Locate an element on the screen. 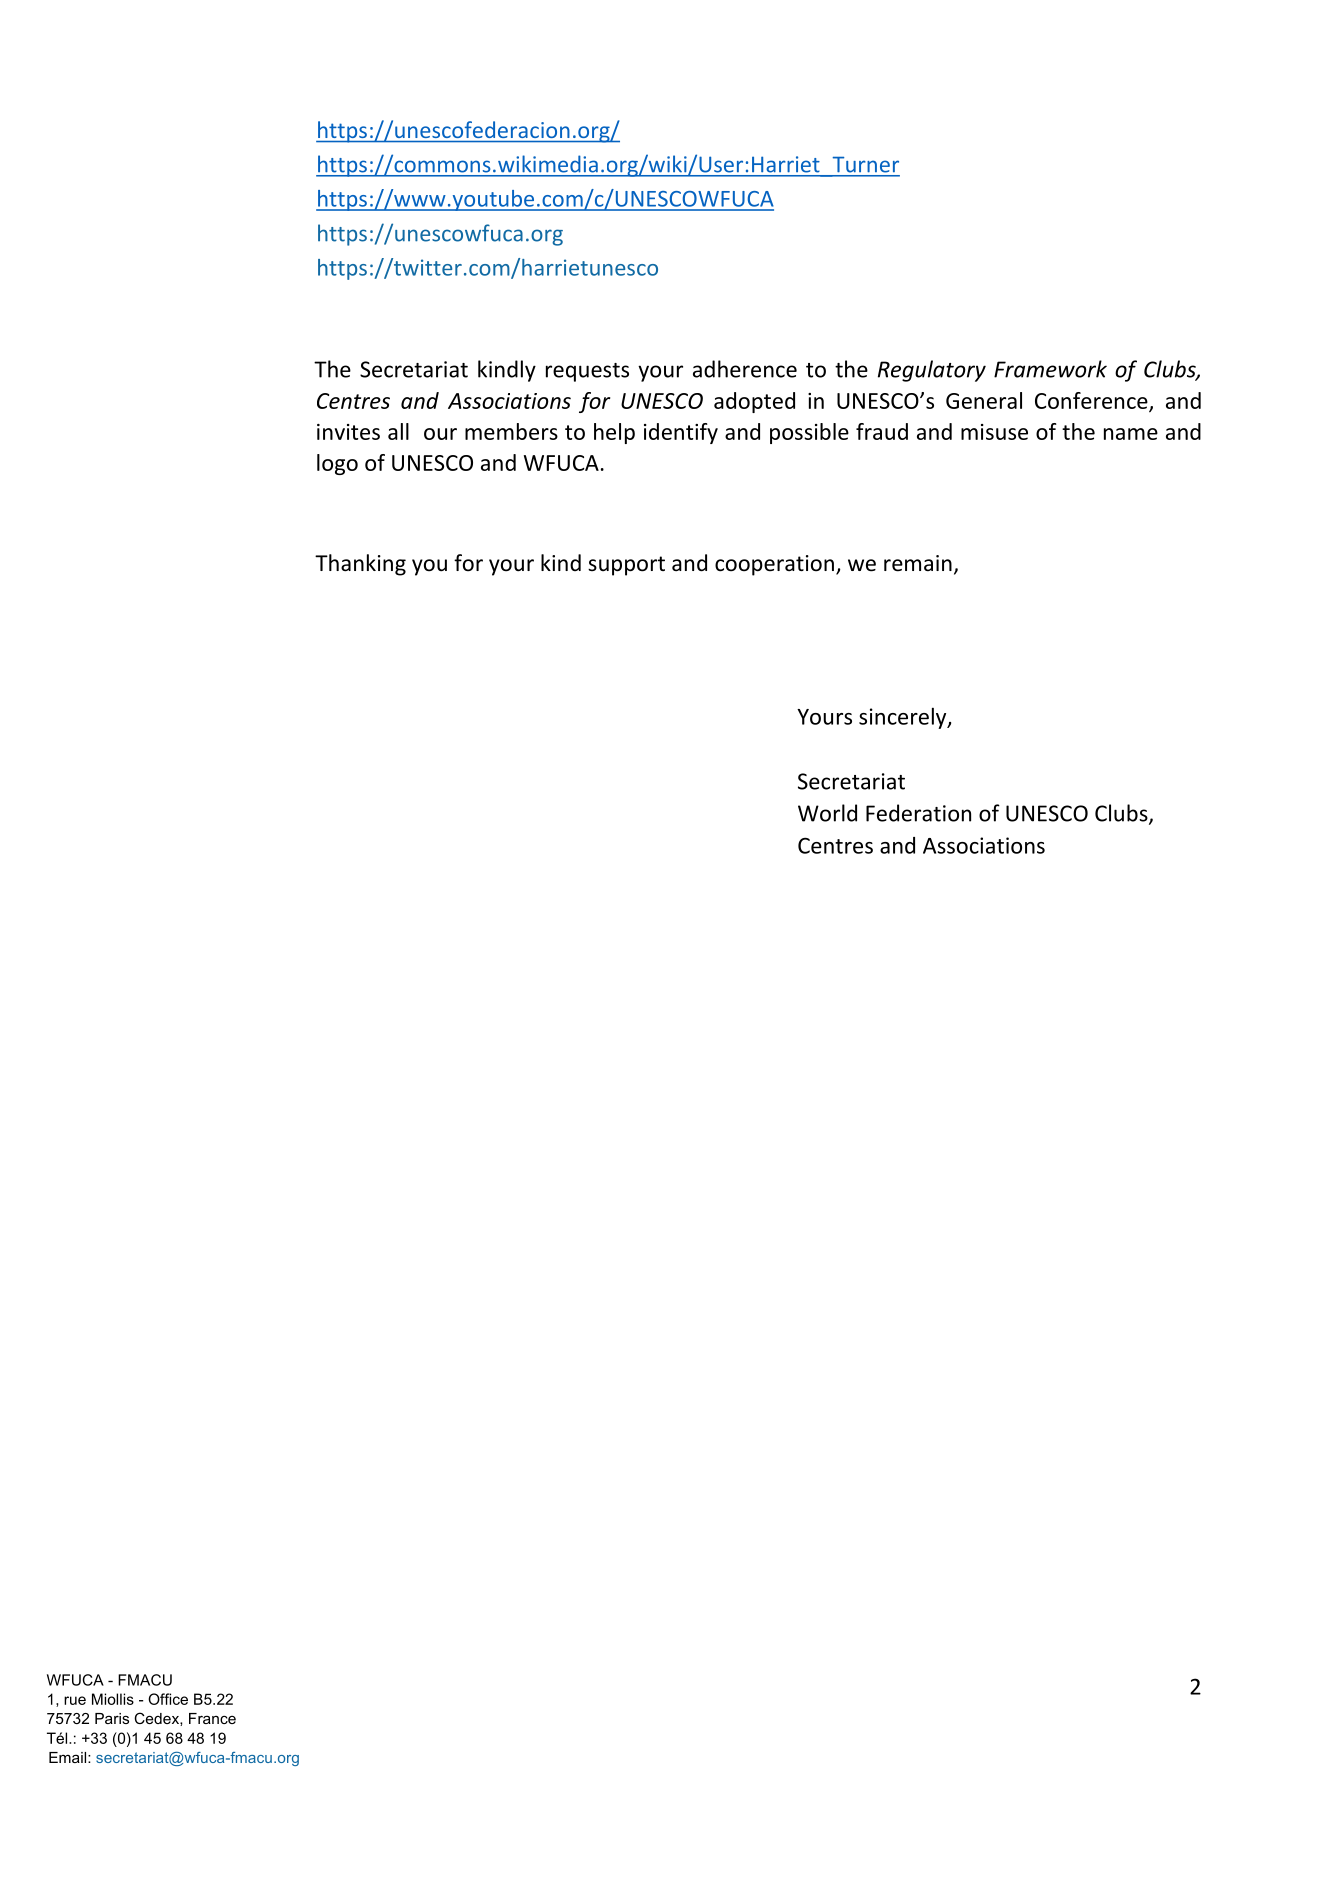 This screenshot has width=1327, height=1877. Federation is located at coordinates (918, 813).
